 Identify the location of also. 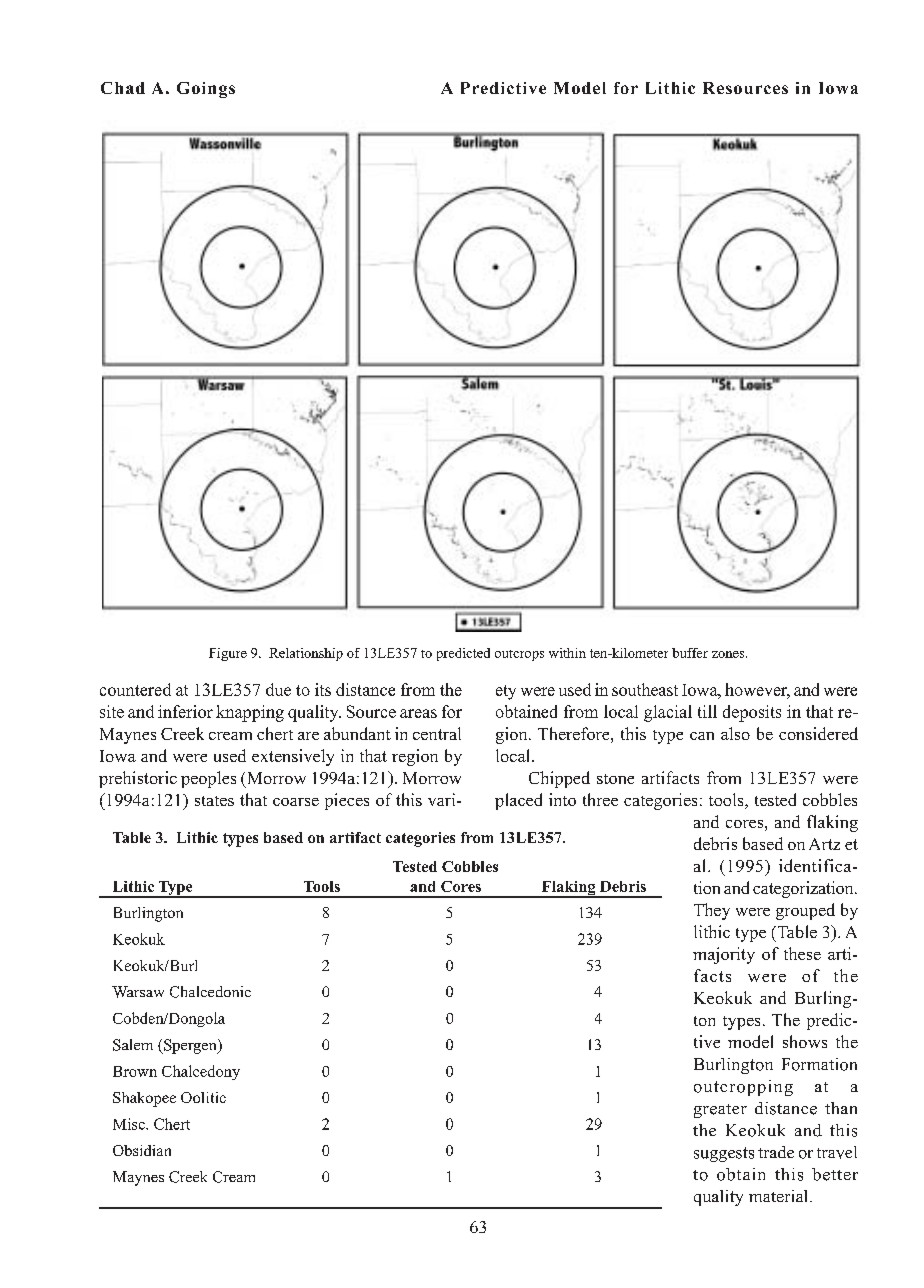
(735, 733).
